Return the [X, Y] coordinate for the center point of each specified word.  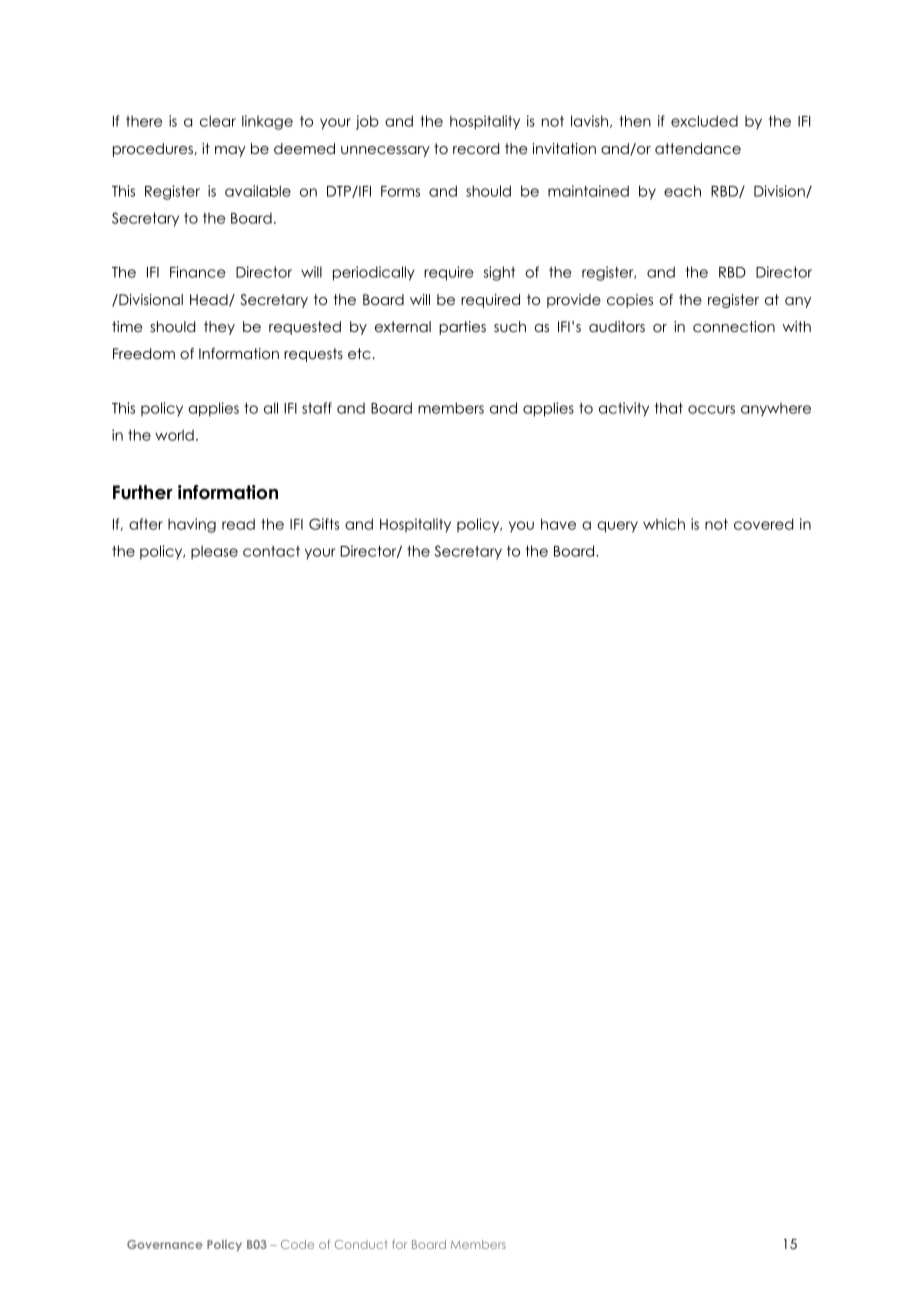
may [230, 151]
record [476, 148]
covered [763, 524]
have [558, 524]
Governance [165, 1244]
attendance [698, 148]
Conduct [361, 1244]
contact [271, 551]
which [664, 524]
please [214, 552]
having [192, 525]
